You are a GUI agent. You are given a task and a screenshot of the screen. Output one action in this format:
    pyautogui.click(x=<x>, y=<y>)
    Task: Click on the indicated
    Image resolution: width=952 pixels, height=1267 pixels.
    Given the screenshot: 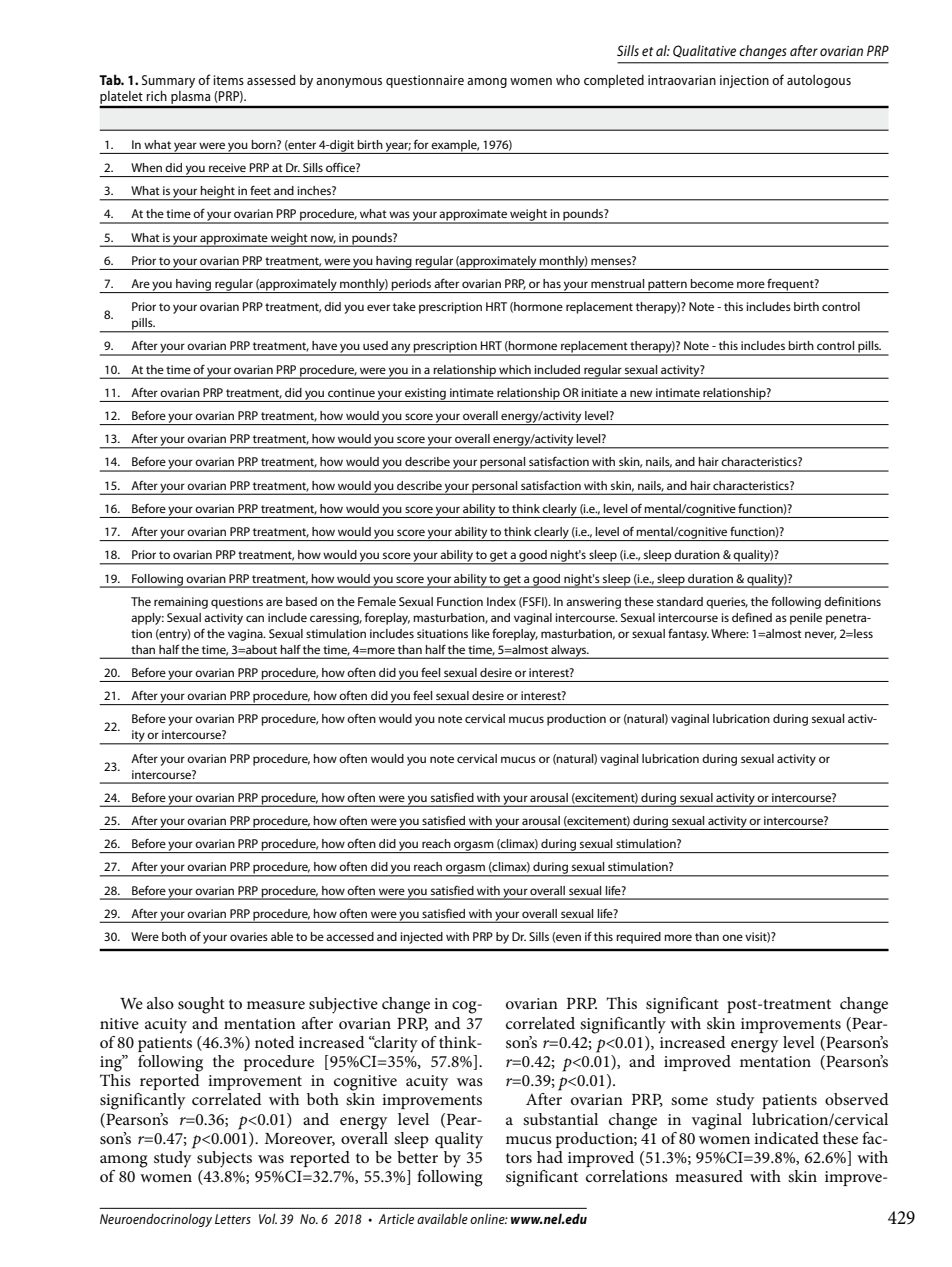 What is the action you would take?
    pyautogui.click(x=786, y=1138)
